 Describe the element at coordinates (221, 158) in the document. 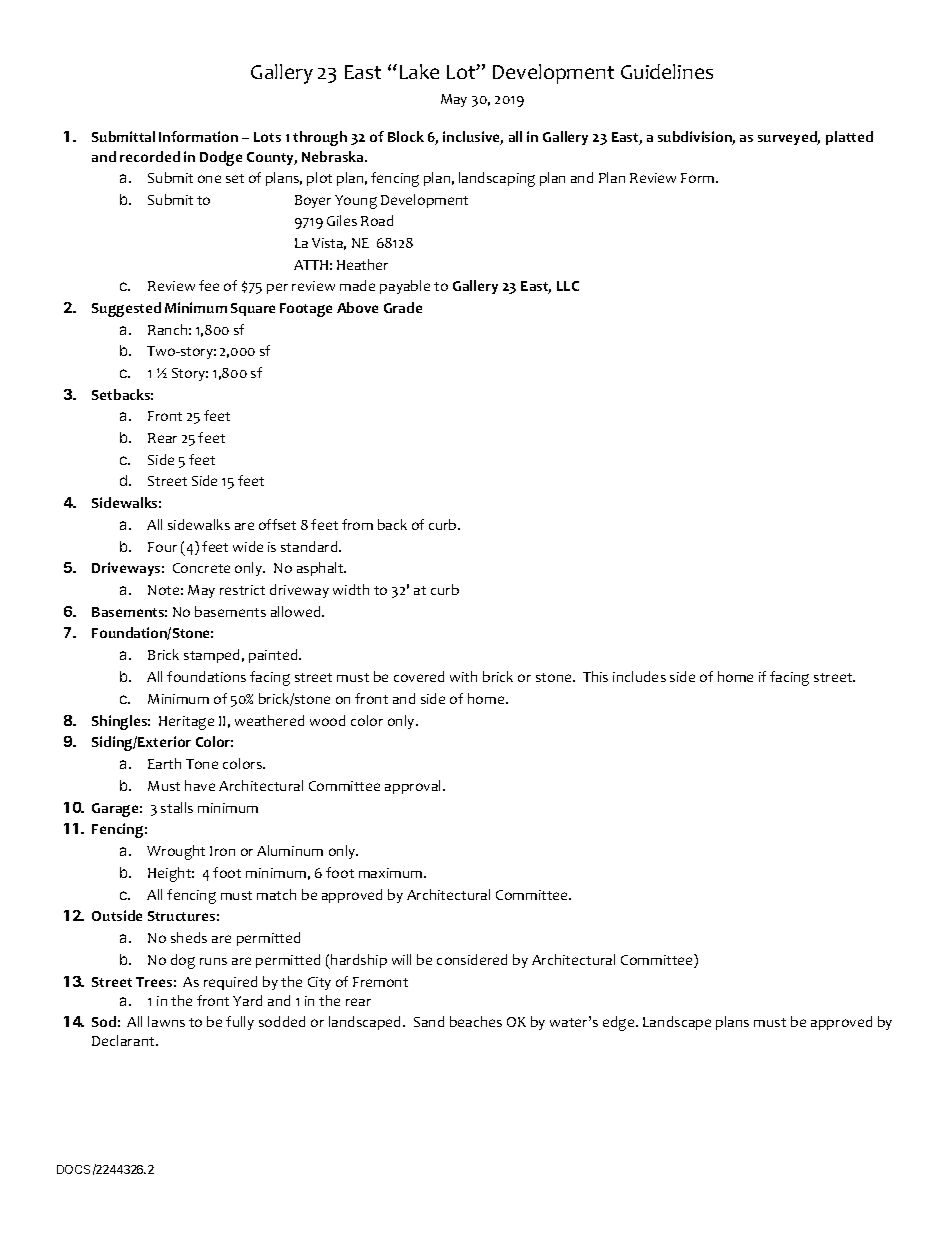

I see `Dodge` at that location.
